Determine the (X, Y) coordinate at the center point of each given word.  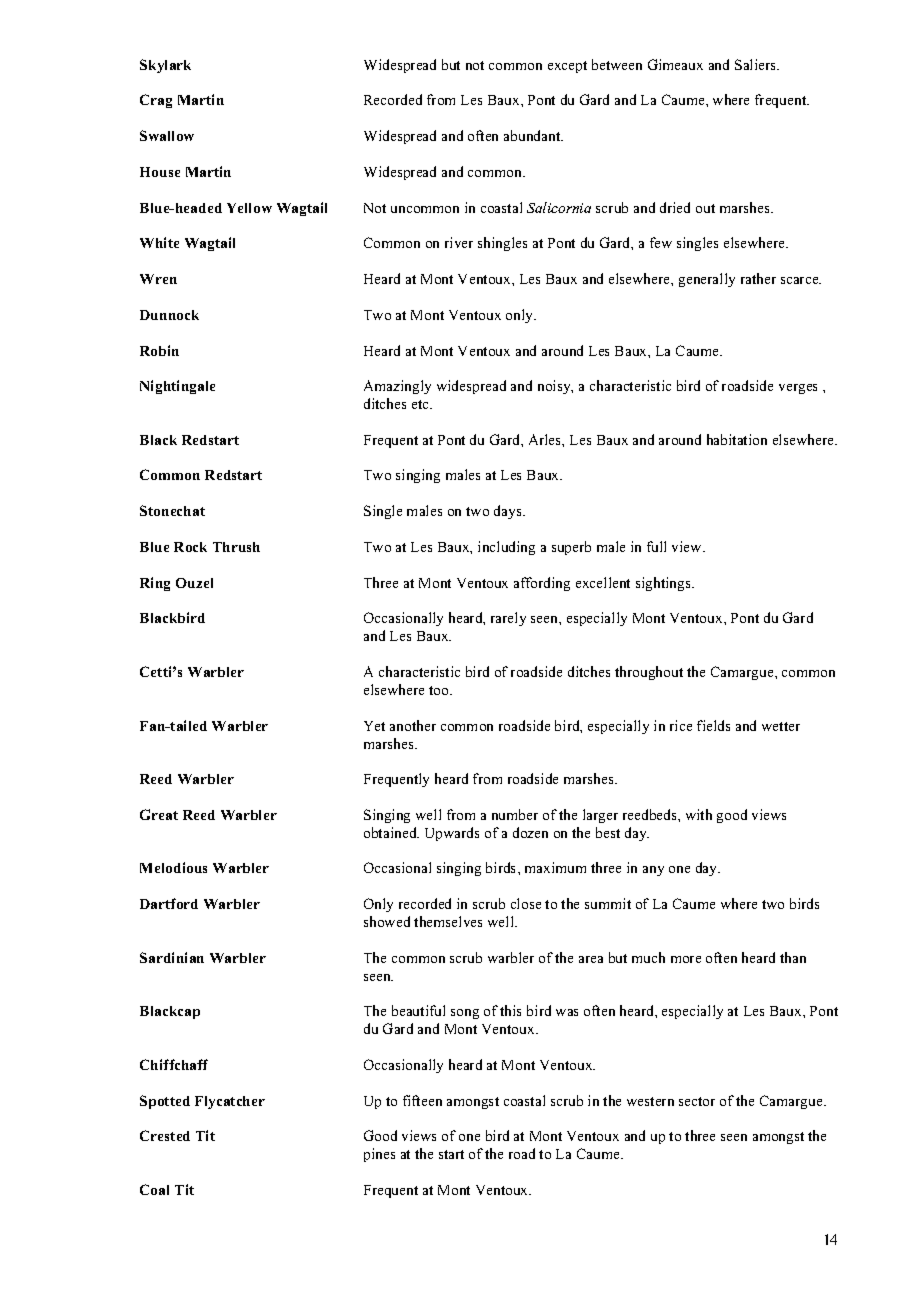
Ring (155, 584)
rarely (508, 619)
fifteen (422, 1100)
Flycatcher (230, 1102)
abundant (533, 135)
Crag (156, 101)
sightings (664, 584)
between (617, 64)
